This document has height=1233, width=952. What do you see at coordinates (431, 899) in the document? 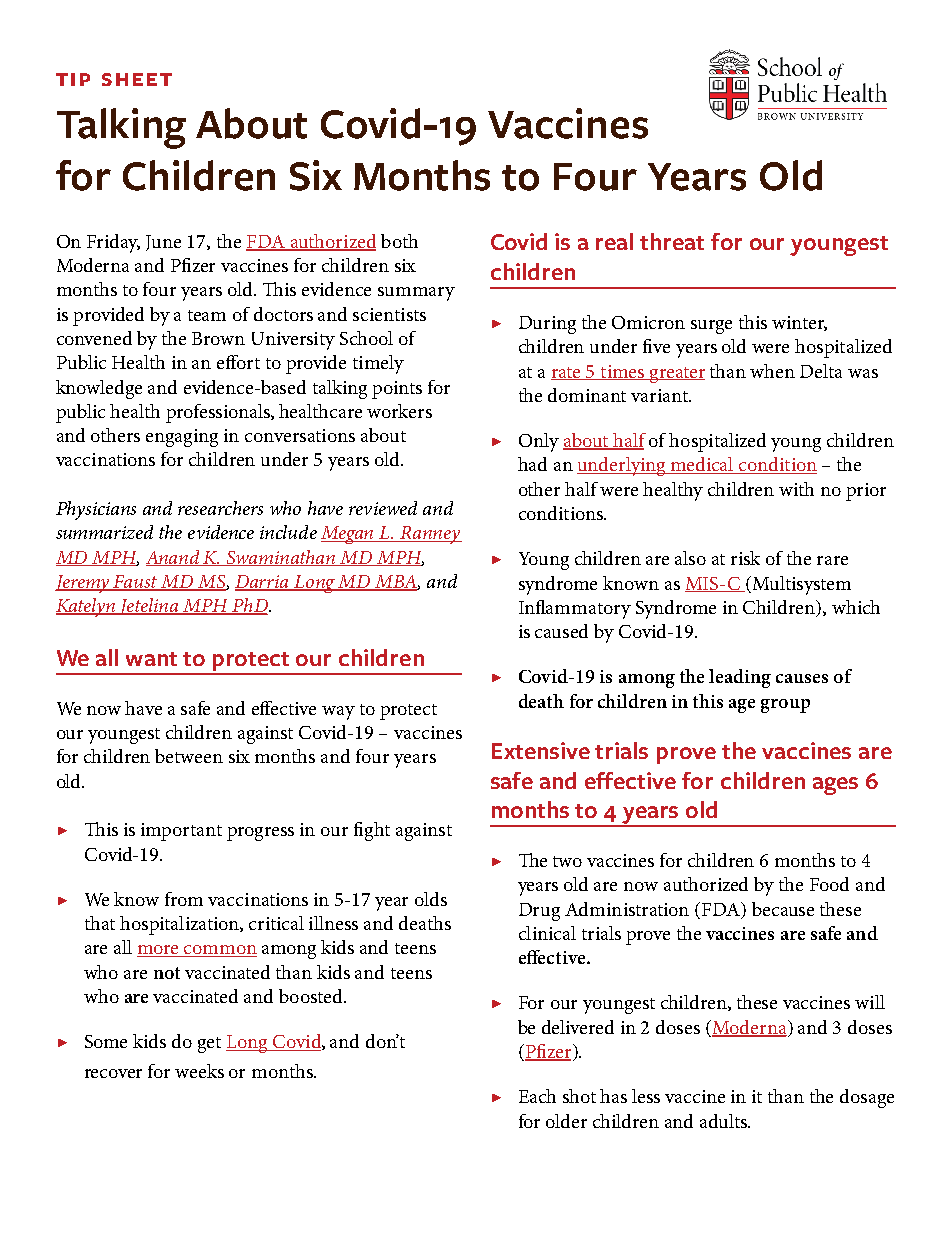
I see `olds` at bounding box center [431, 899].
